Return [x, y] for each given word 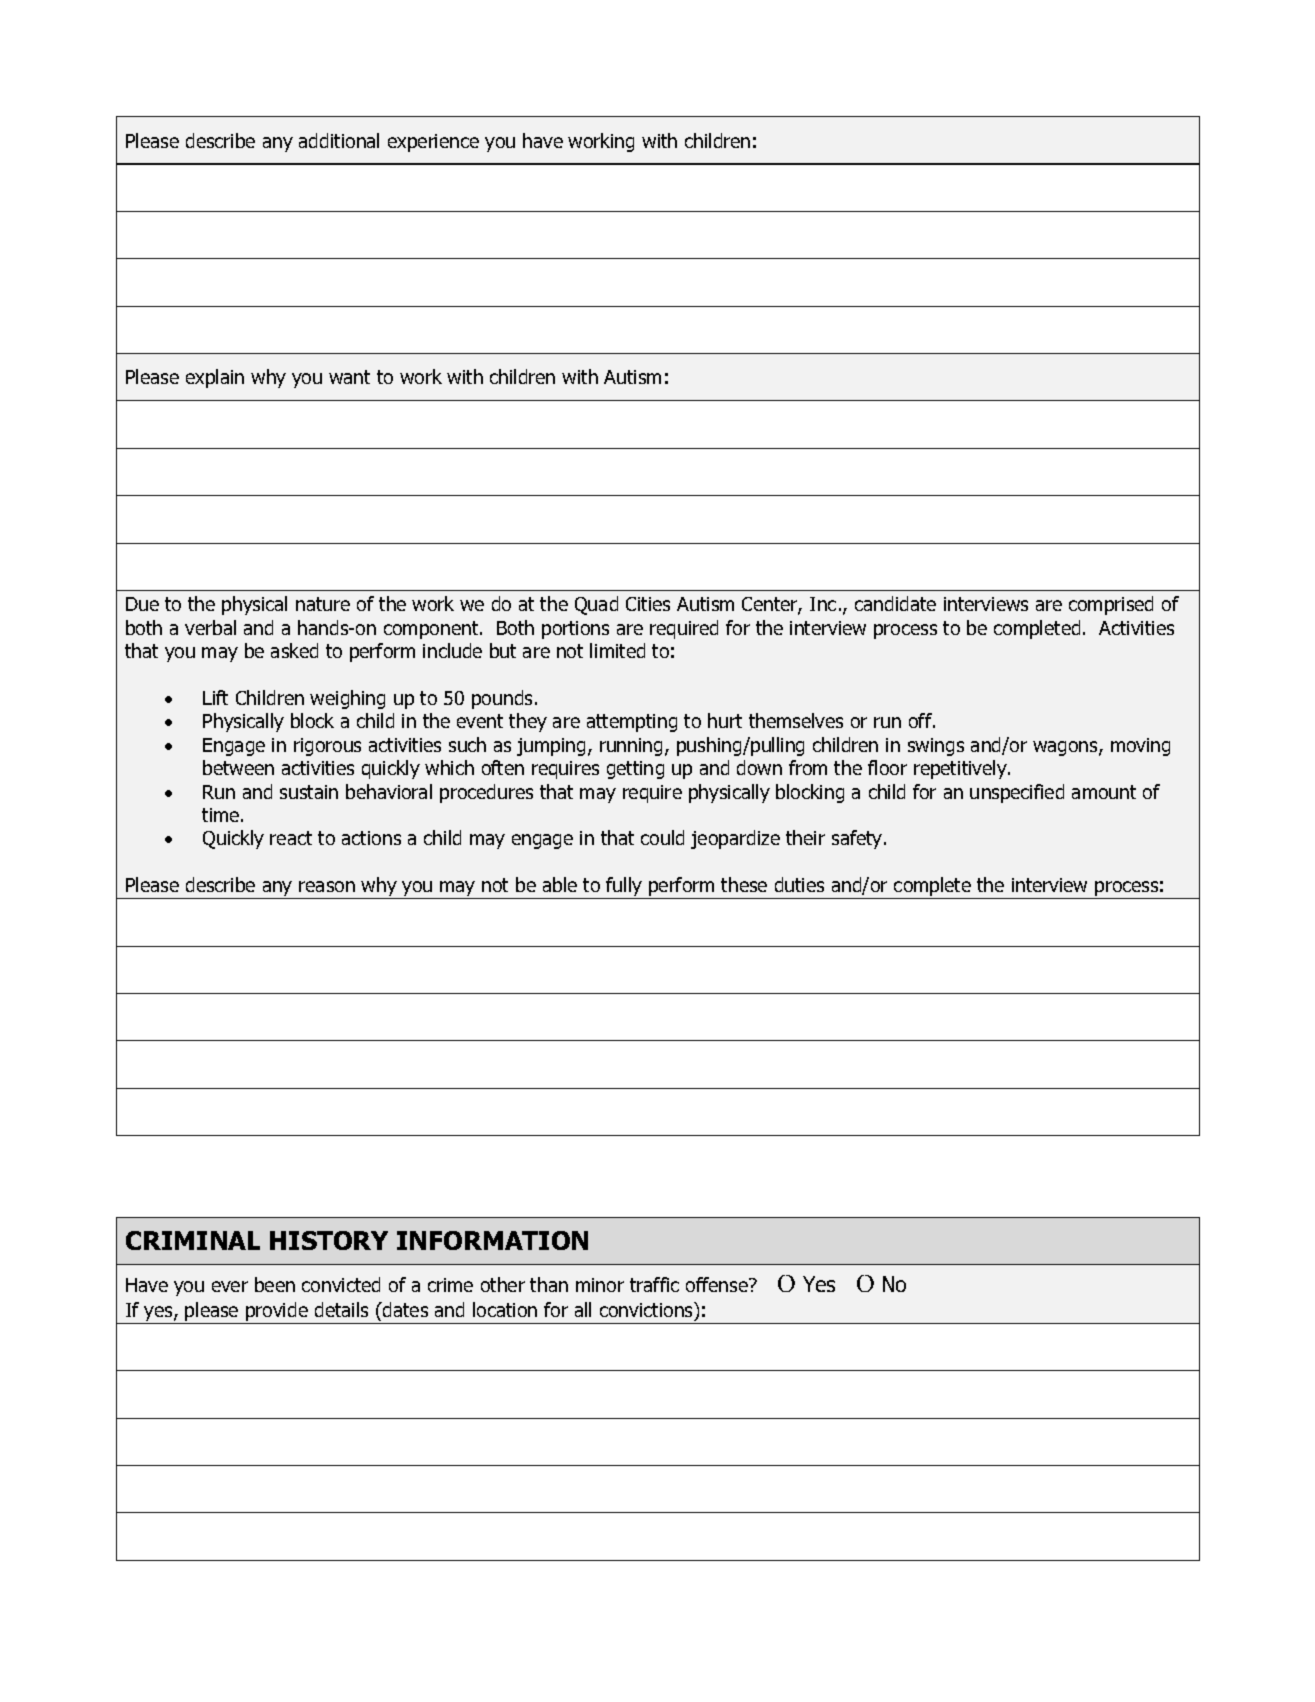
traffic [654, 1284]
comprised [1111, 605]
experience [433, 143]
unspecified [1017, 793]
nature [323, 604]
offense [718, 1284]
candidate [895, 603]
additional [339, 140]
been [275, 1284]
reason [327, 886]
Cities [648, 604]
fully [624, 888]
